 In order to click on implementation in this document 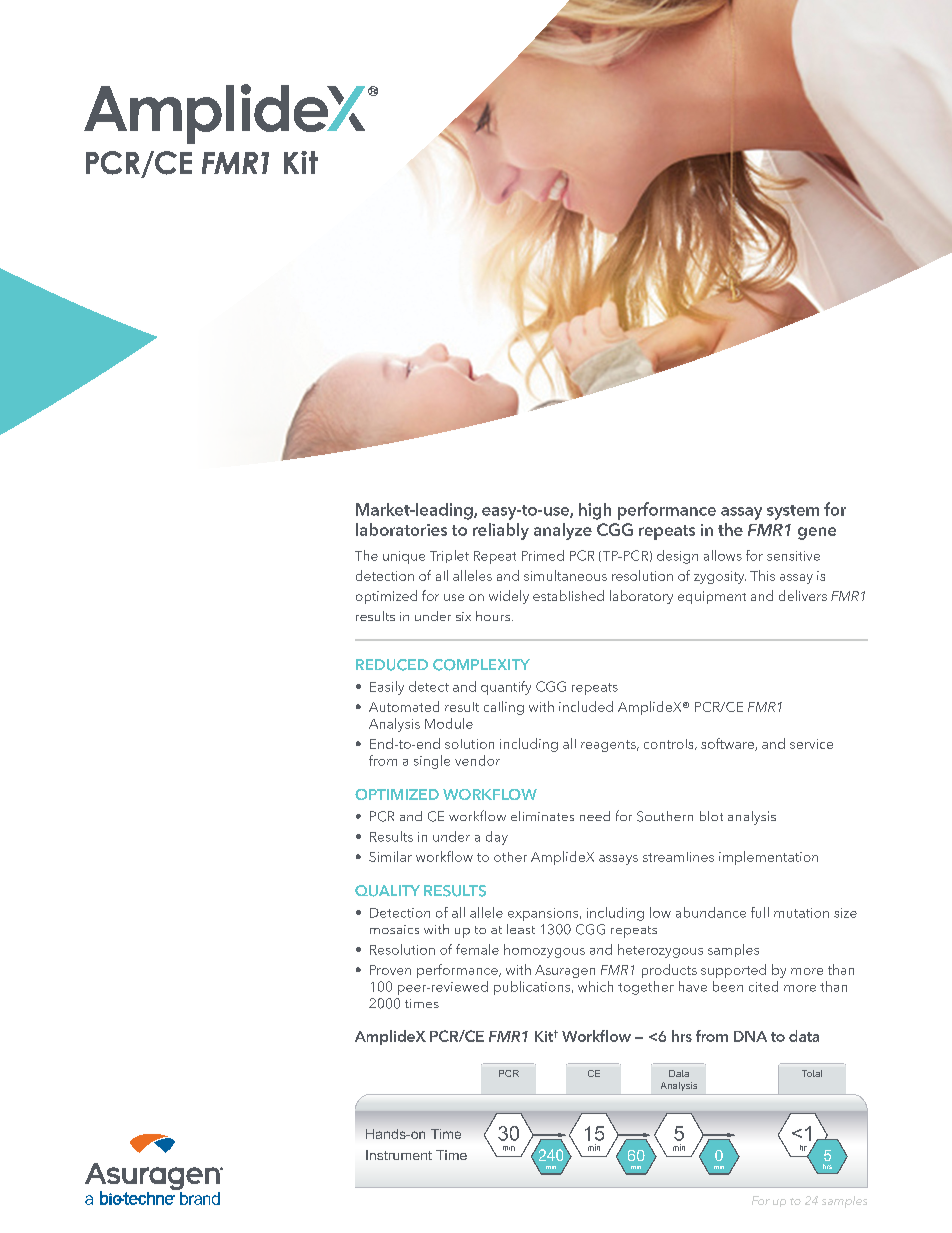, I will do `click(768, 858)`.
